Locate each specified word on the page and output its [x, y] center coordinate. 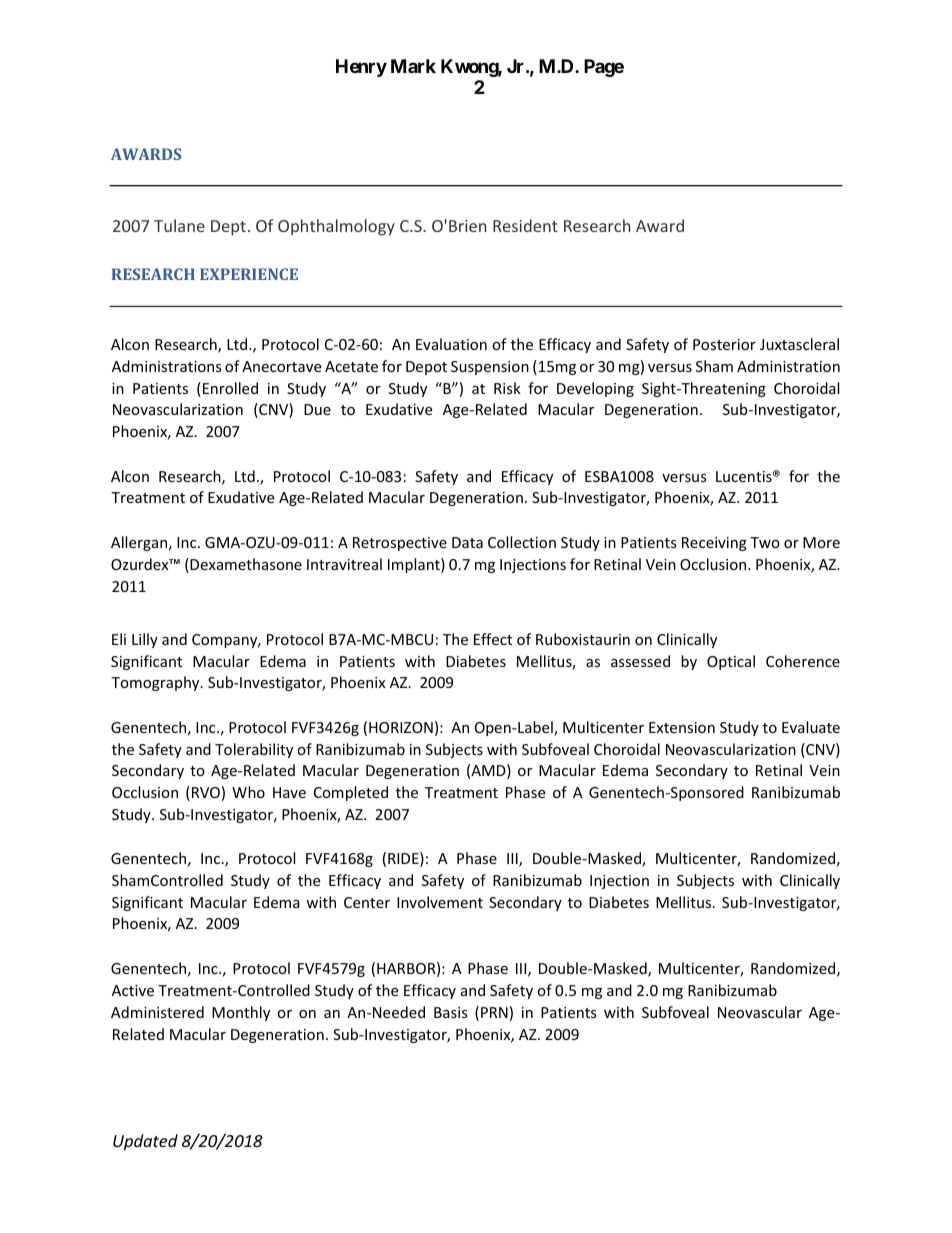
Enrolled [230, 388]
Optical [731, 662]
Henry [361, 68]
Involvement [440, 902]
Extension [682, 727]
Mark [413, 66]
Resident [525, 225]
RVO [206, 792]
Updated [145, 1142]
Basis [451, 1012]
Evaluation [451, 344]
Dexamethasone [245, 565]
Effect [493, 639]
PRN [494, 1012]
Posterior [724, 344]
